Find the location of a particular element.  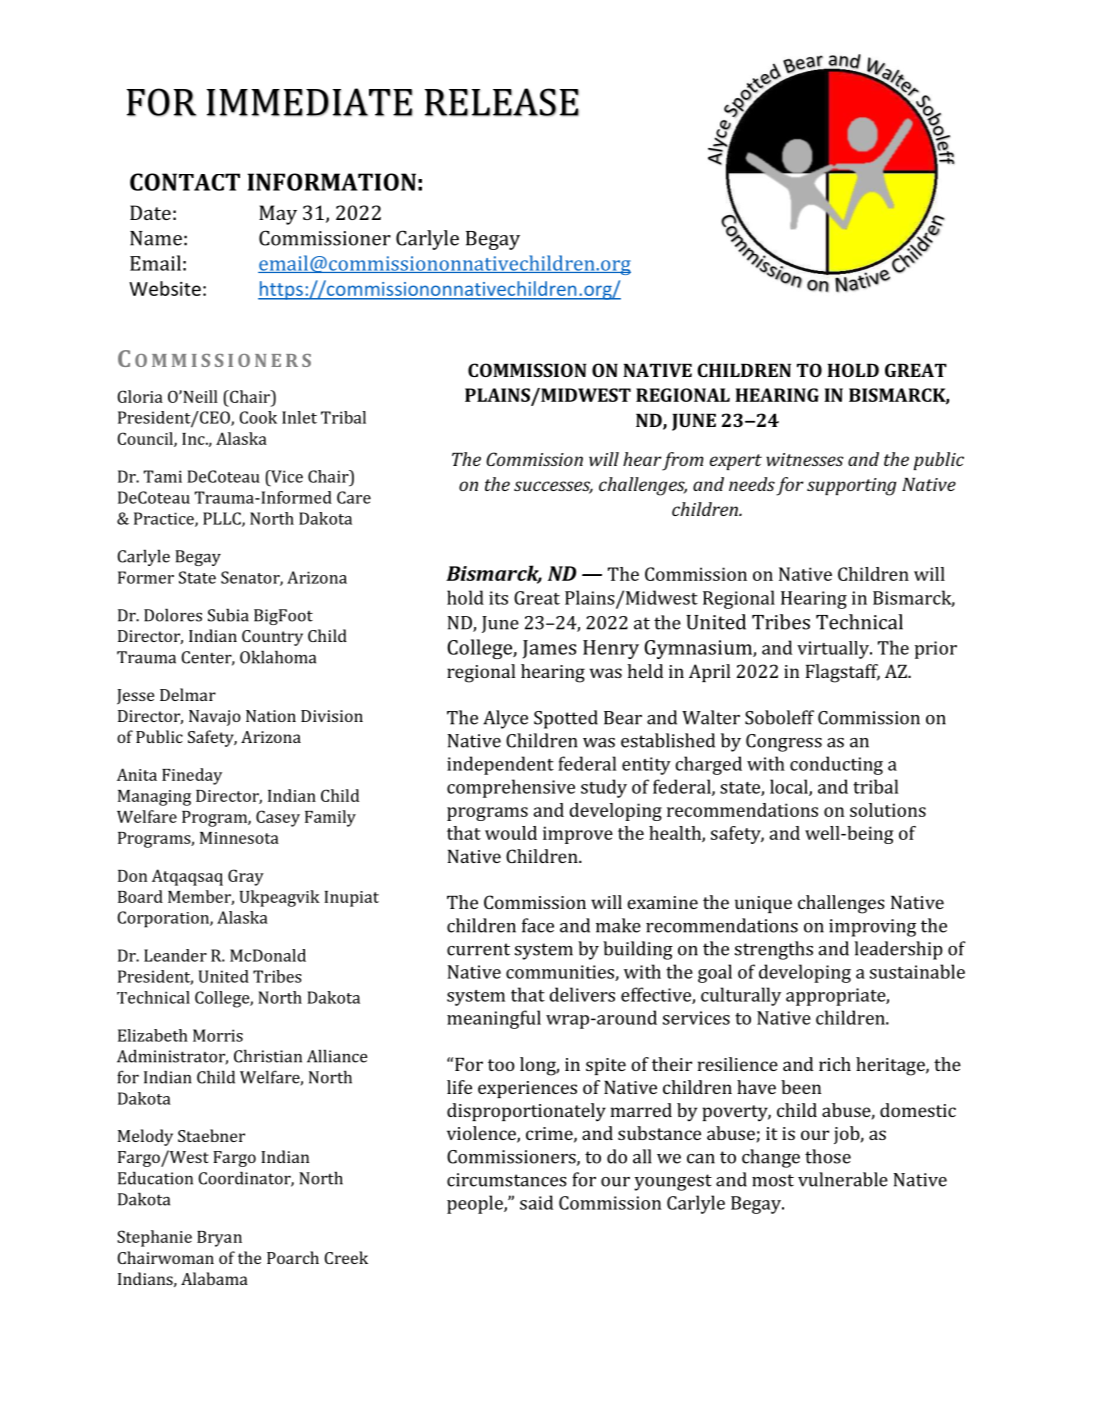

comprehensive is located at coordinates (511, 788).
